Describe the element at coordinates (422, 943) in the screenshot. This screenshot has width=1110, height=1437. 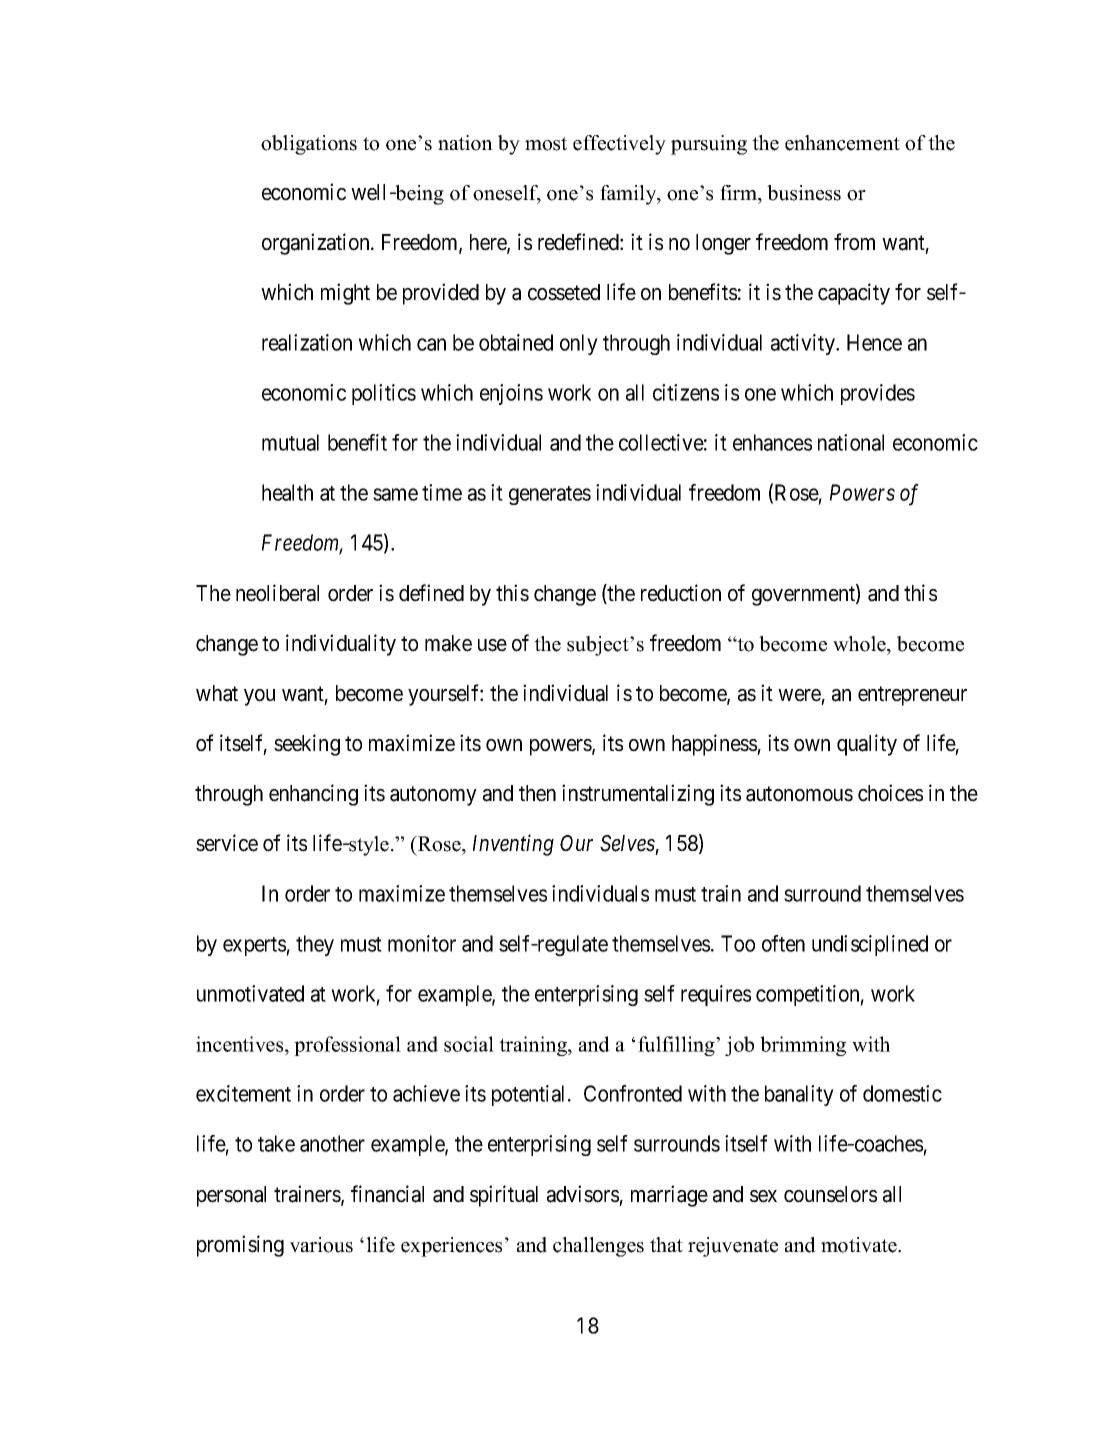
I see `monitor` at that location.
